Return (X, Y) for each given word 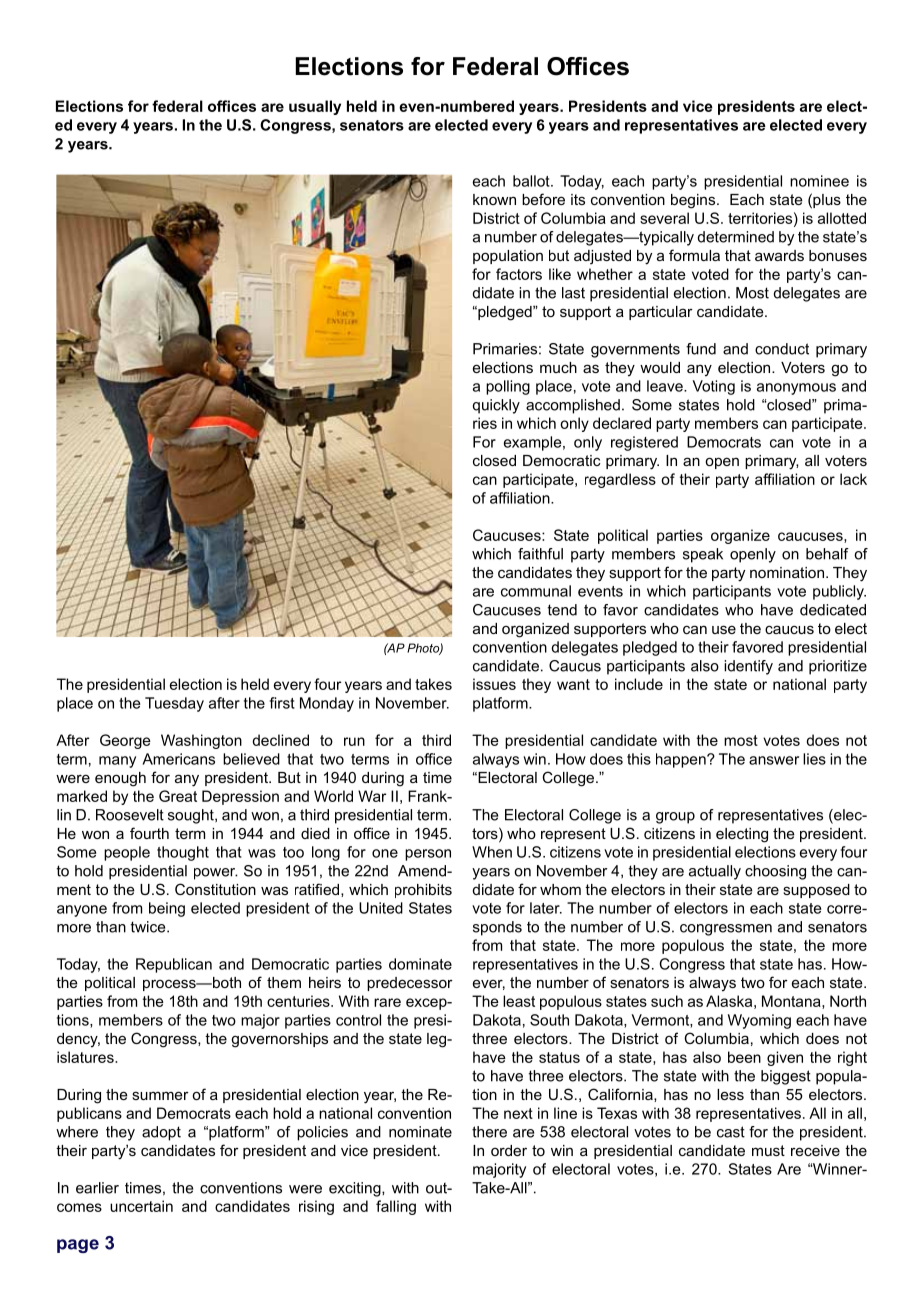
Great (178, 796)
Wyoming (759, 1021)
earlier (97, 1188)
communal (536, 591)
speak (703, 555)
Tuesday (174, 704)
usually (315, 107)
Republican (174, 965)
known (494, 199)
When (492, 852)
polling (508, 387)
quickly (496, 406)
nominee (819, 181)
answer (774, 760)
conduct (782, 349)
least (519, 1001)
